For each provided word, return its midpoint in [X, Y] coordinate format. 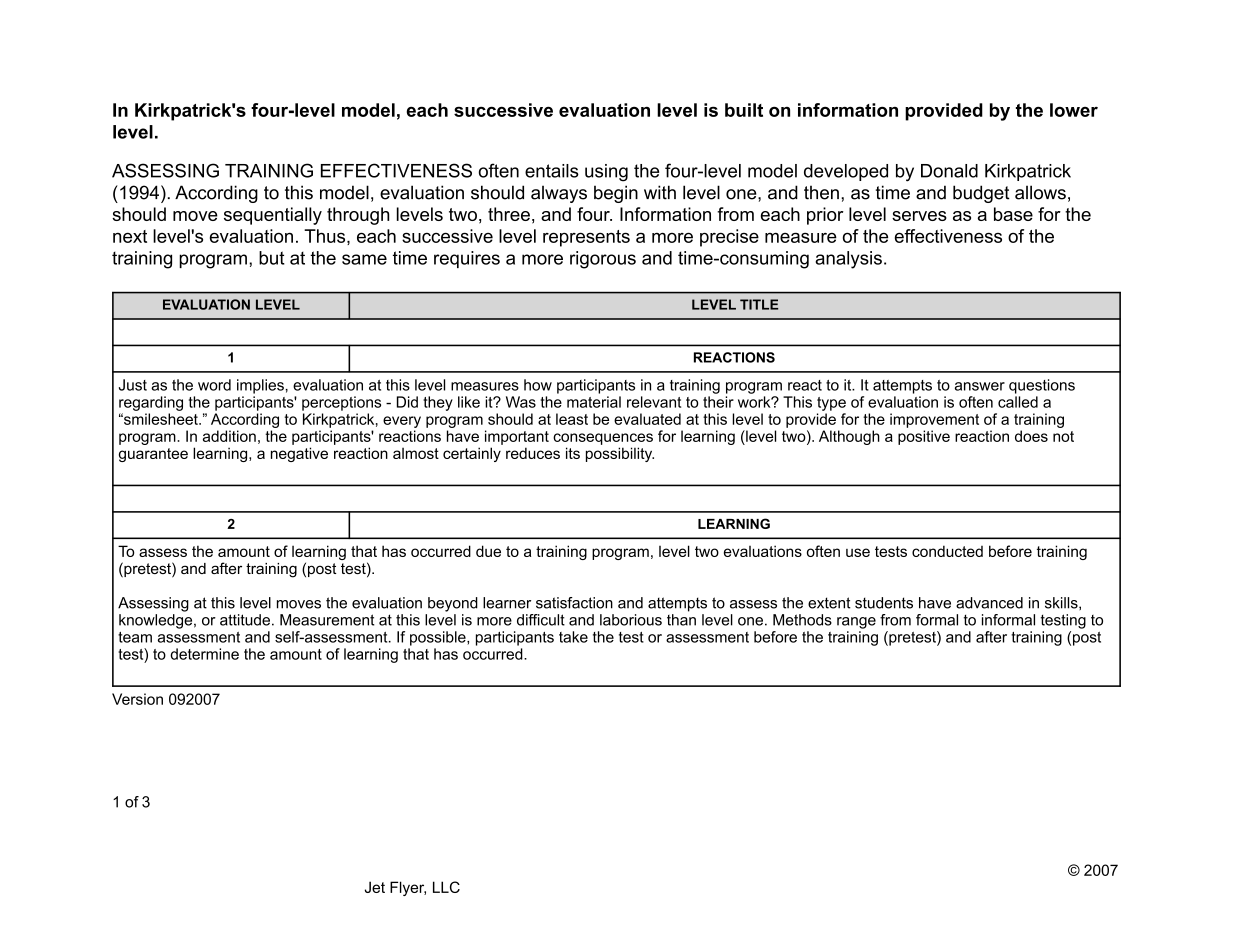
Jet [375, 887]
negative [299, 454]
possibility [620, 454]
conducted [947, 551]
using [606, 173]
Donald [949, 171]
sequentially [273, 216]
